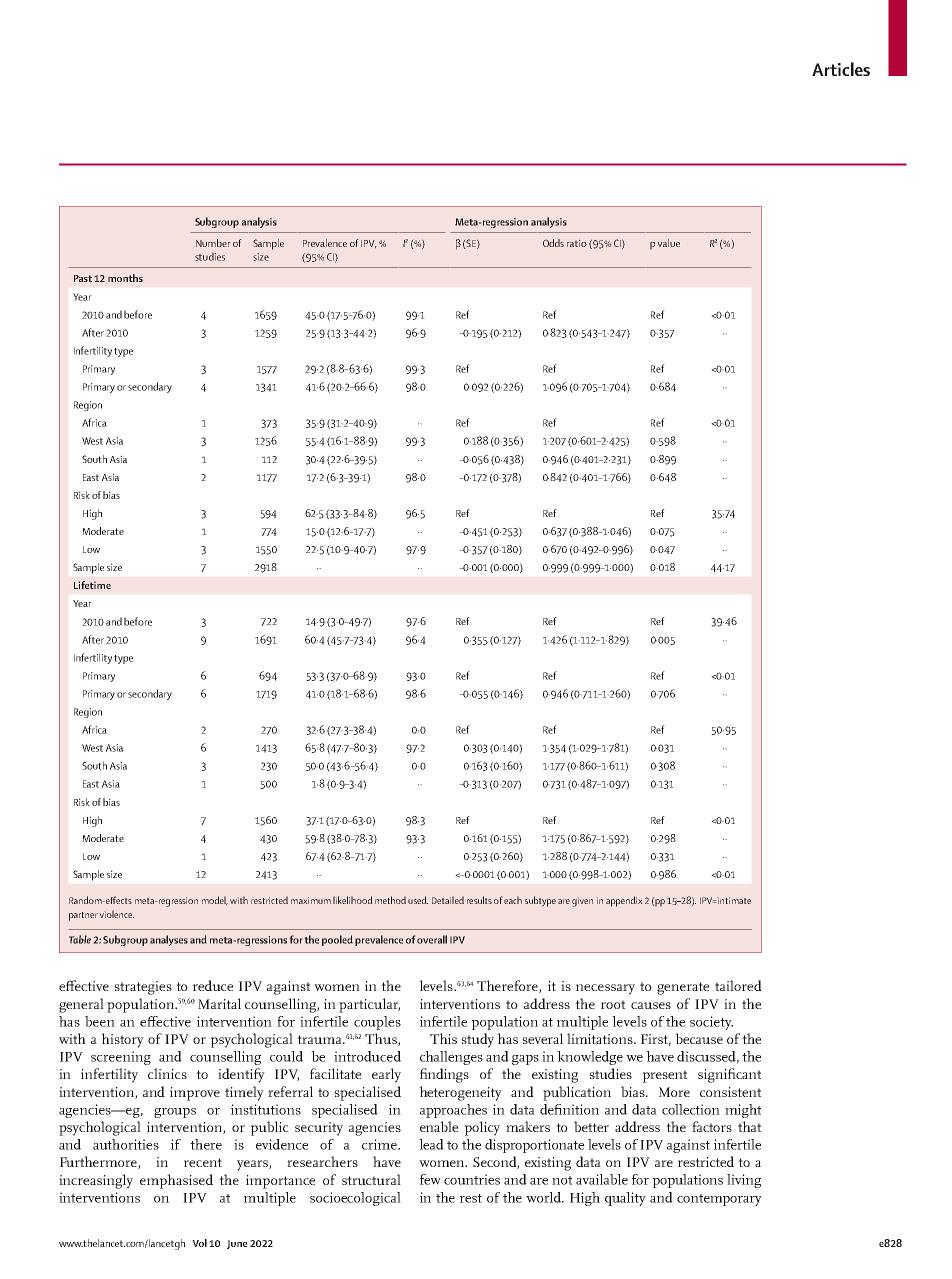 The height and width of the screenshot is (1279, 952). I want to click on Articles, so click(841, 69).
